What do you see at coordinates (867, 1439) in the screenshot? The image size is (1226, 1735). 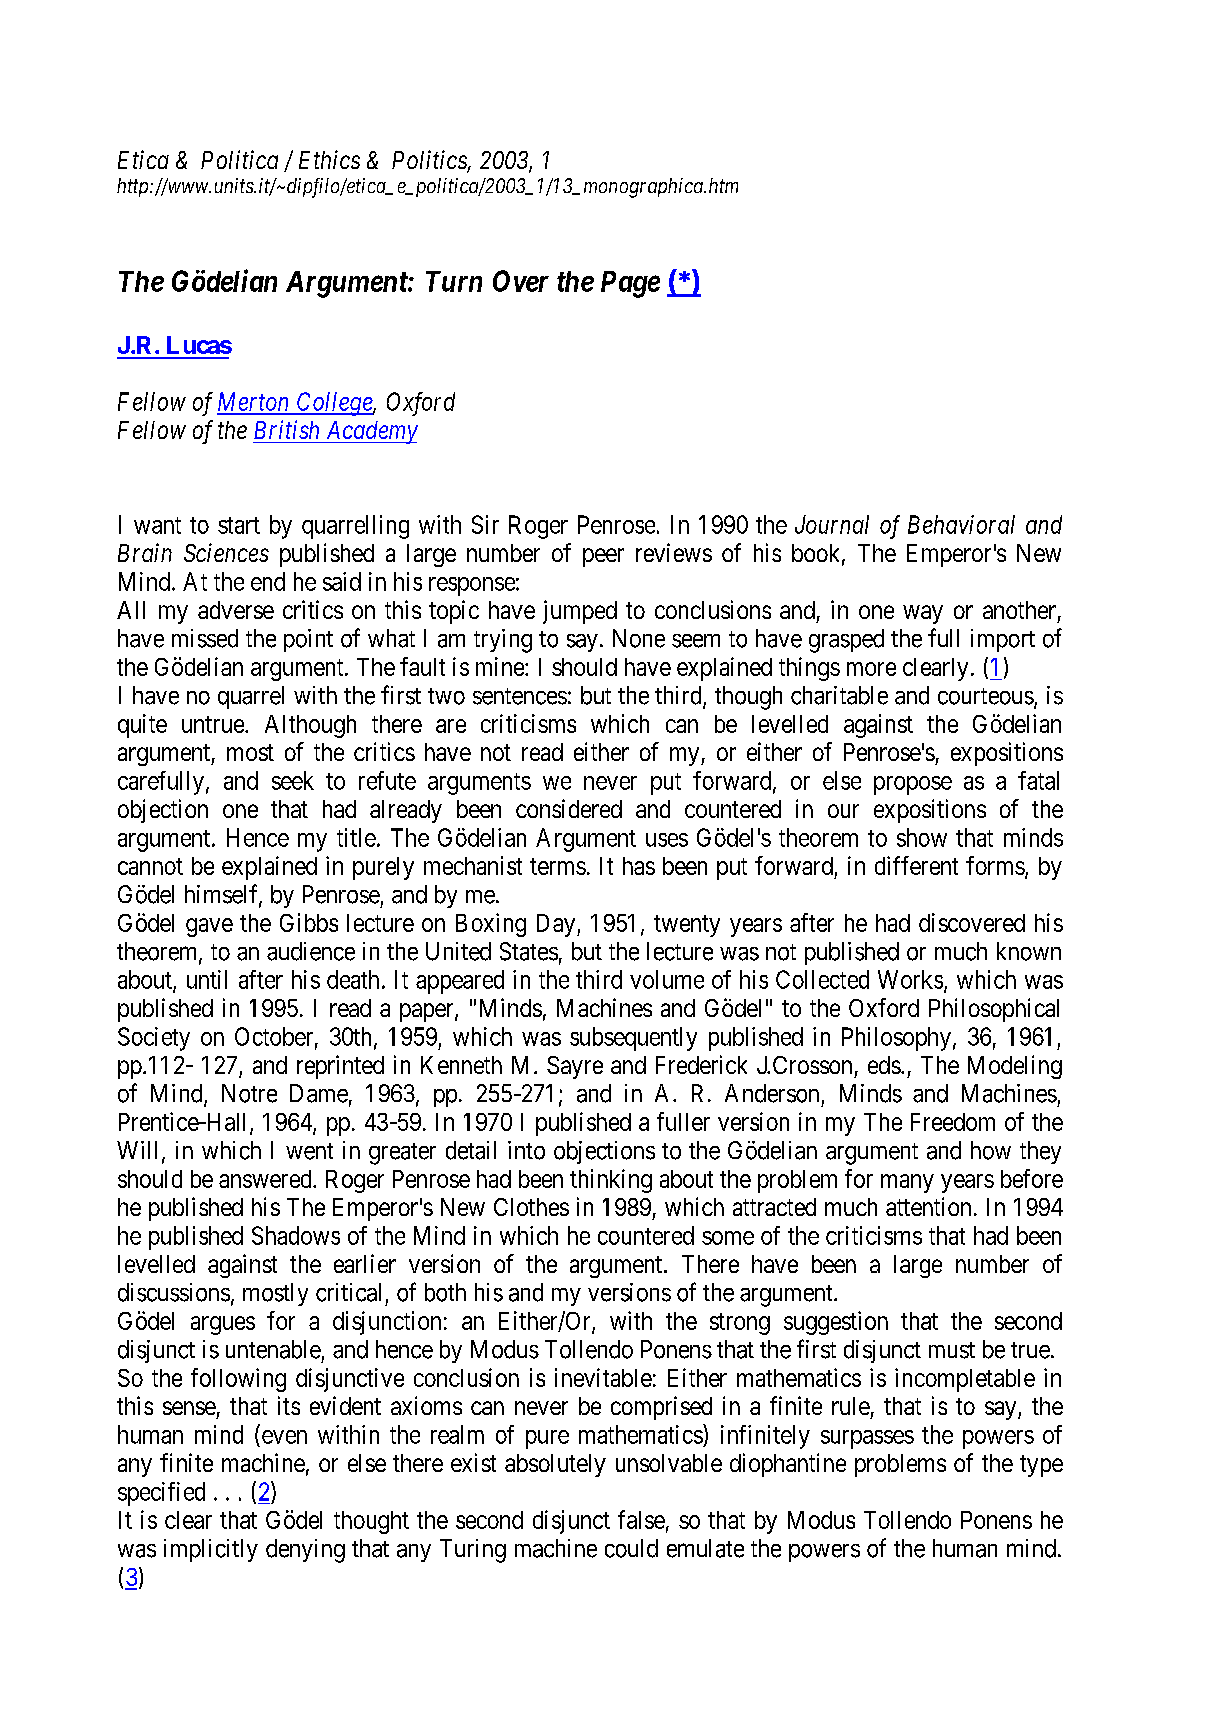 I see `surpasses` at bounding box center [867, 1439].
